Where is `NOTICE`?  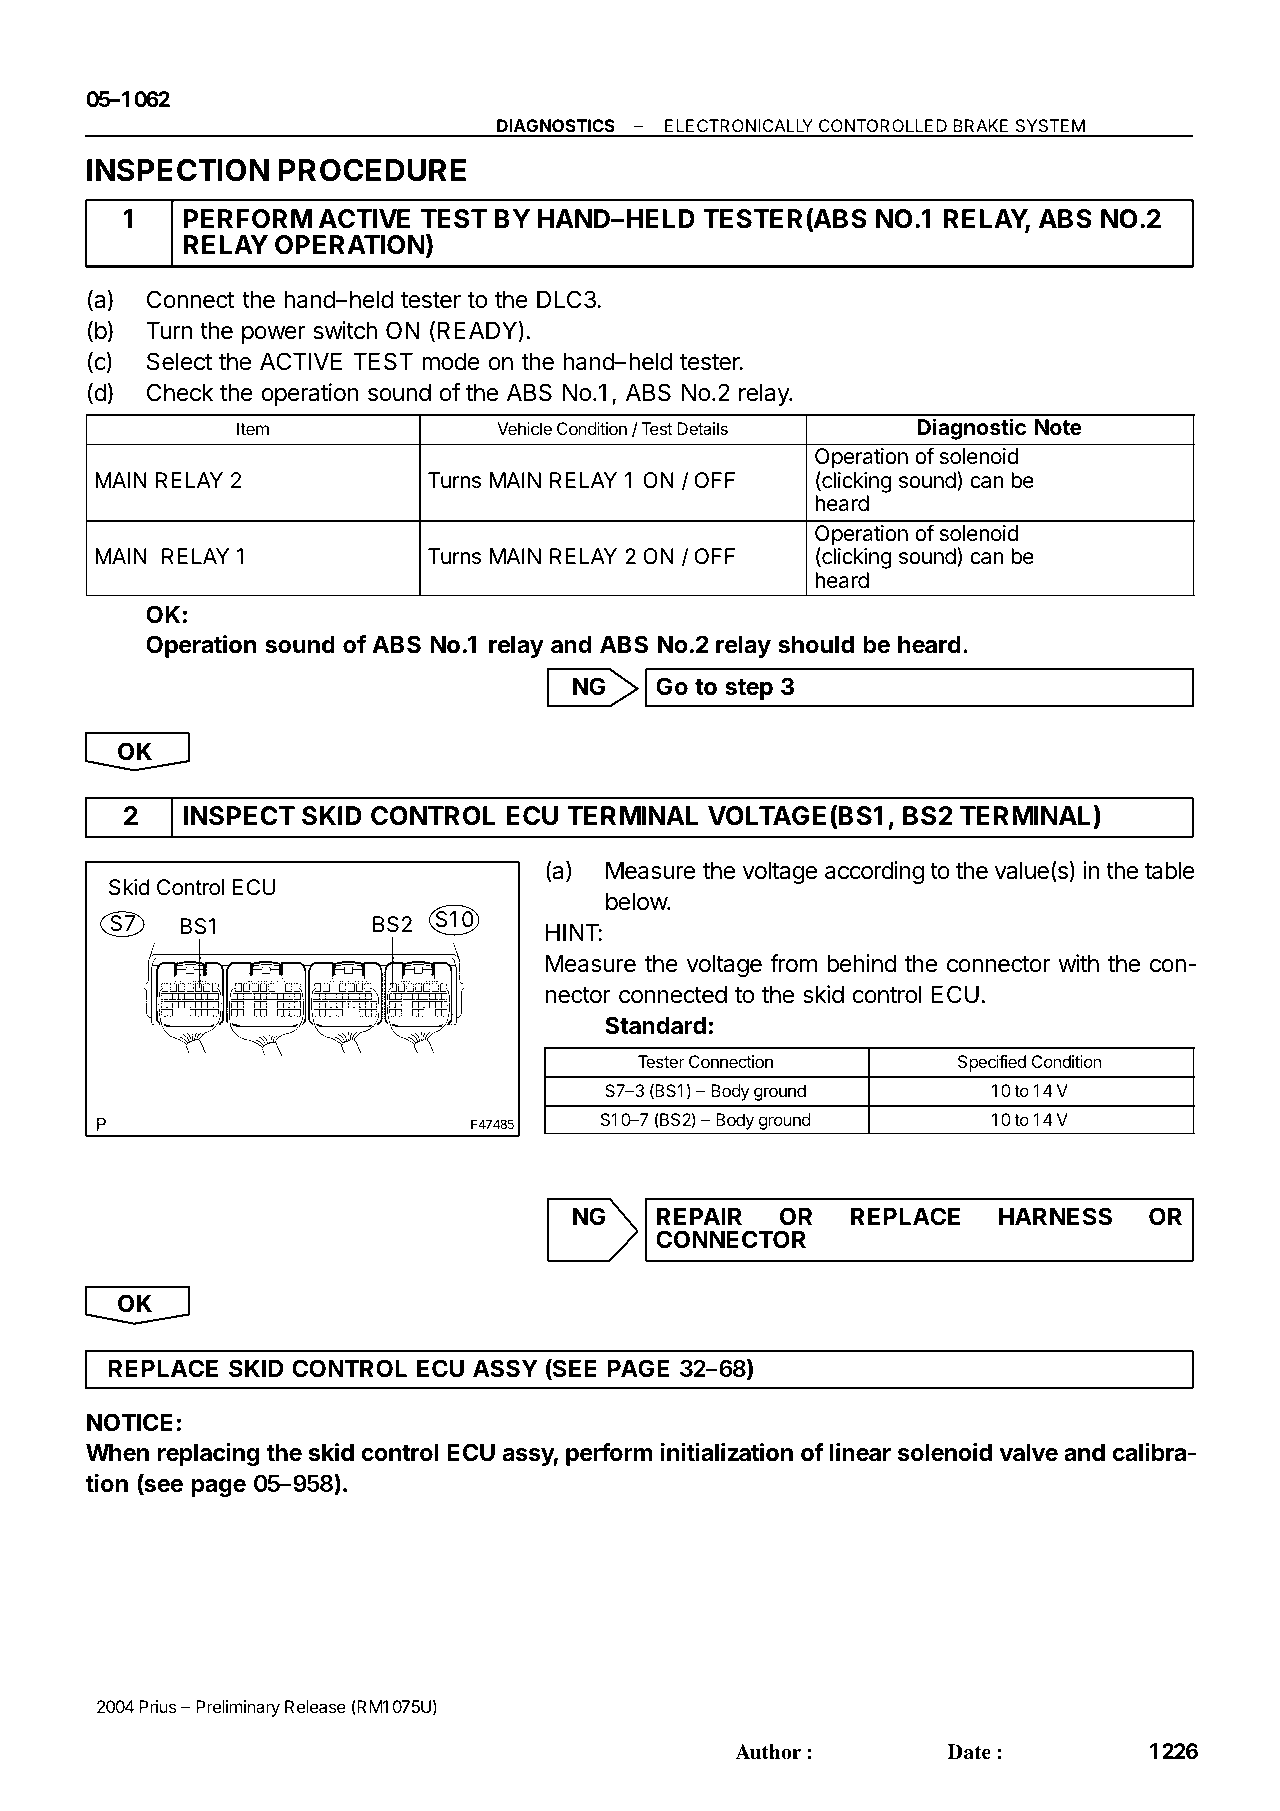 NOTICE is located at coordinates (130, 1422).
